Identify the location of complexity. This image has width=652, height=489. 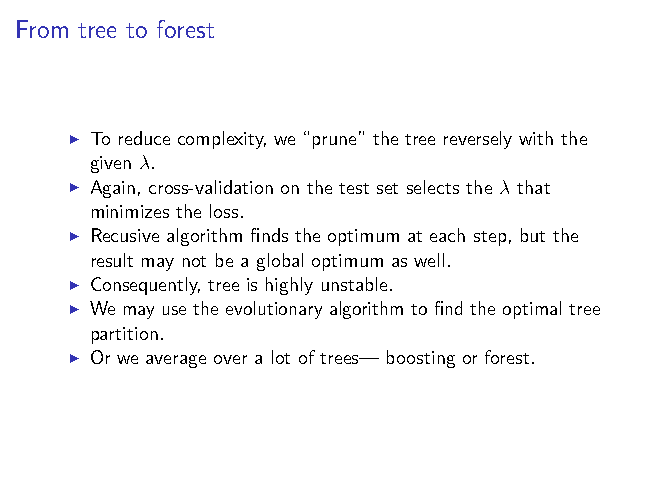
(222, 140).
